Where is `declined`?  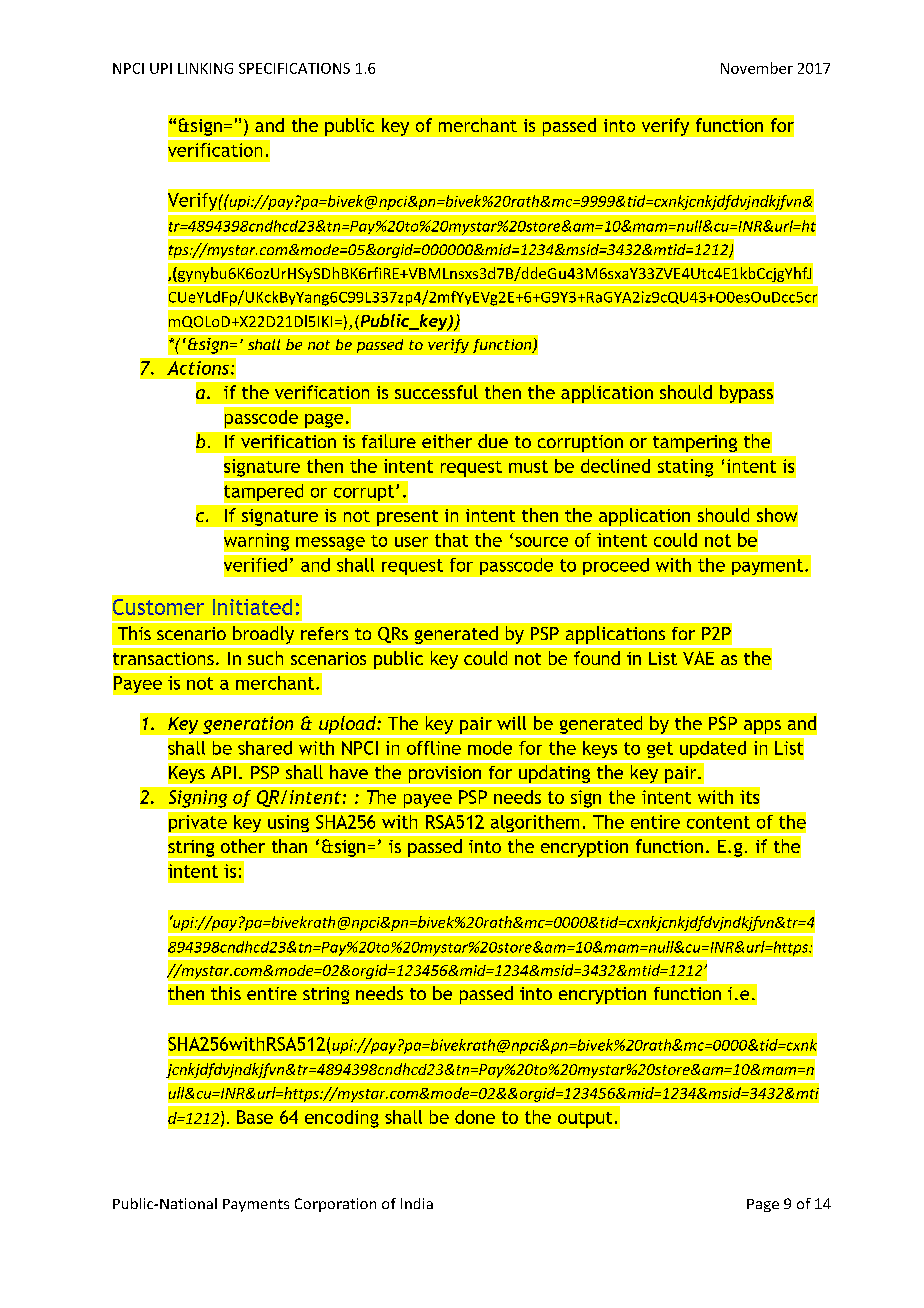 declined is located at coordinates (615, 466).
